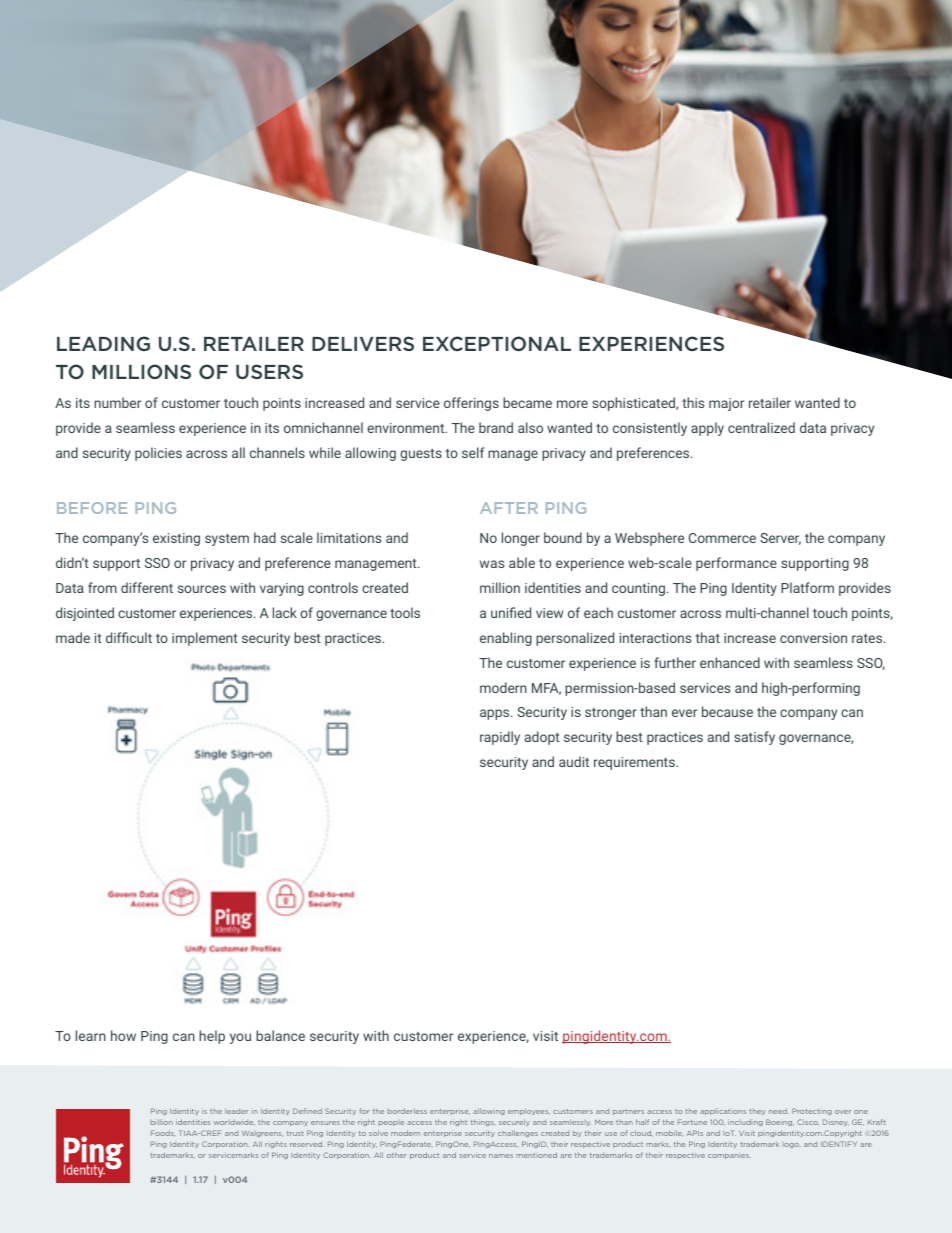 The height and width of the image is (1233, 952). What do you see at coordinates (103, 343) in the image?
I see `LEADING` at bounding box center [103, 343].
